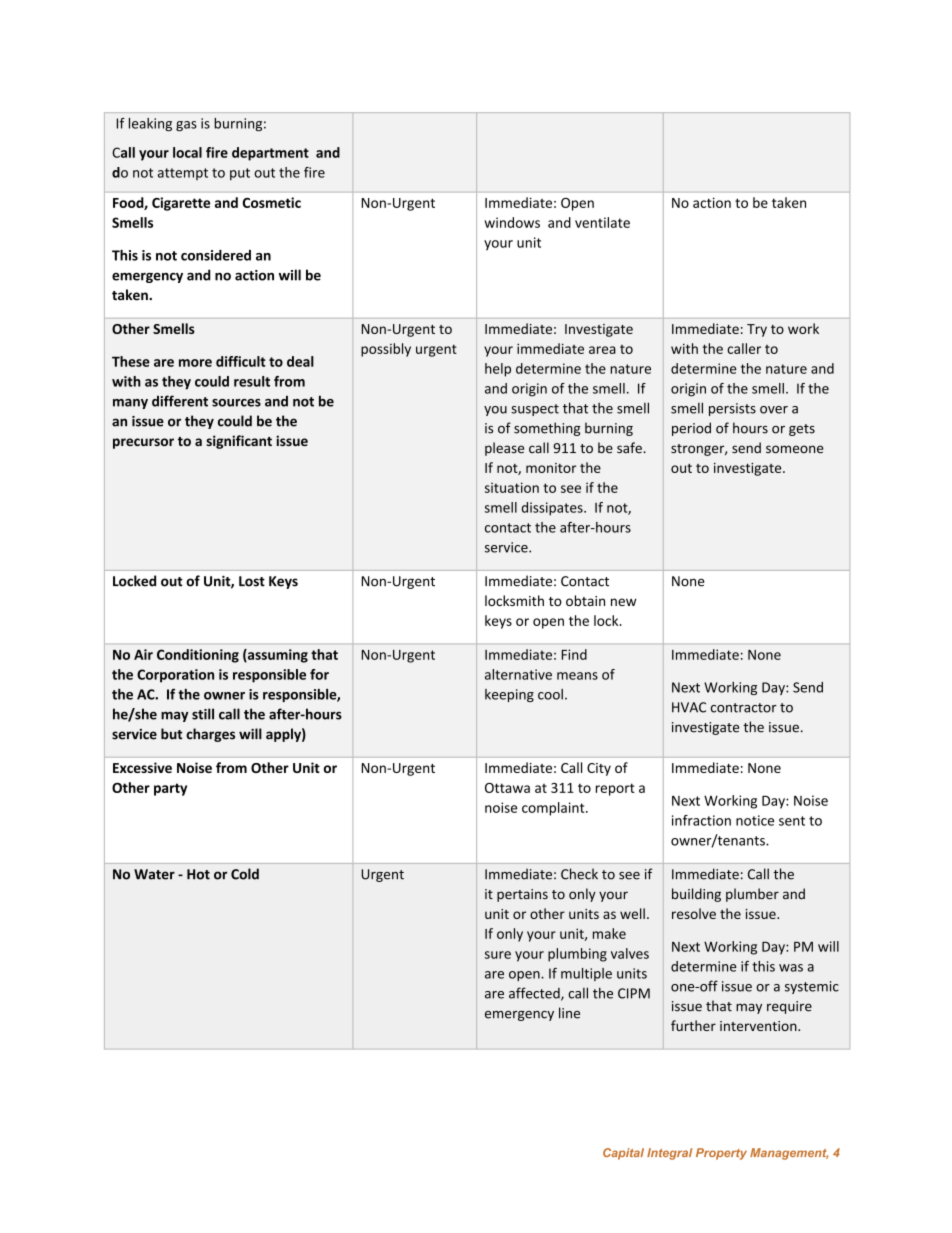  I want to click on Cold, so click(245, 874).
